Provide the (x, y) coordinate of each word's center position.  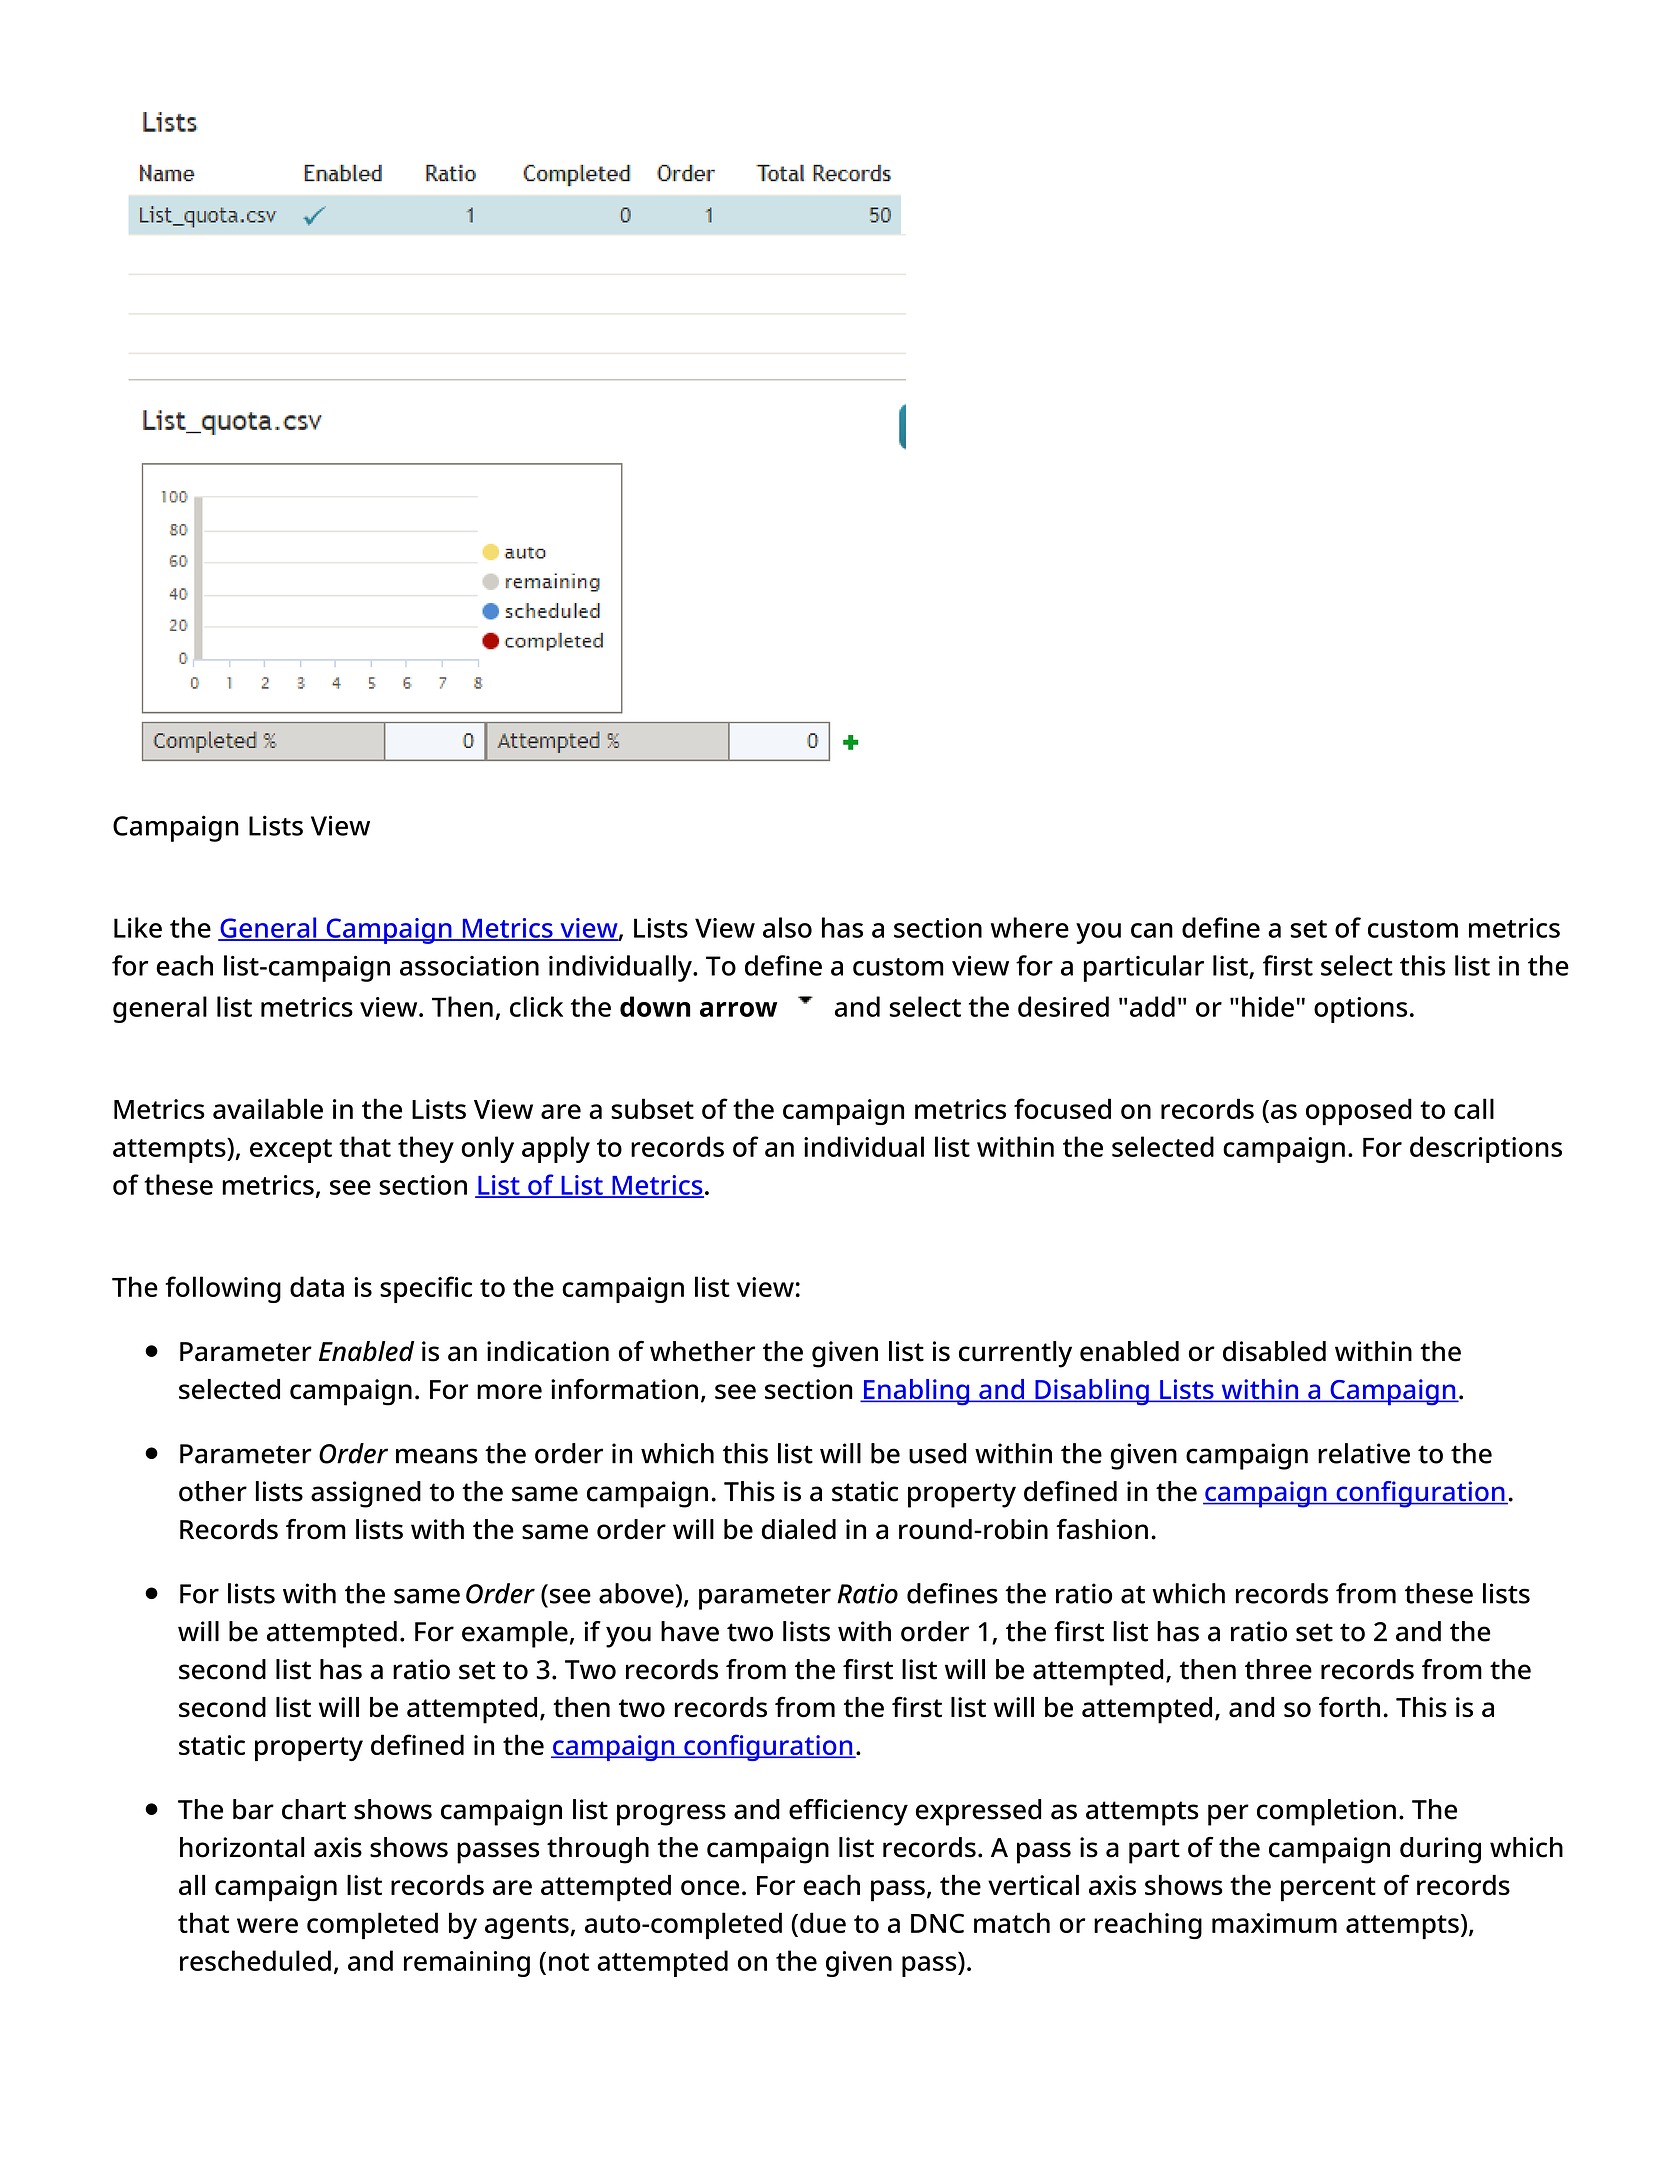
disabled (1274, 1351)
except (291, 1151)
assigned (366, 1494)
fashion (1102, 1529)
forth (1349, 1707)
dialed (799, 1529)
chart (314, 1809)
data (317, 1286)
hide (1268, 1006)
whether (702, 1351)
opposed (1359, 1111)
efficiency (848, 1812)
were (267, 1925)
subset (652, 1108)
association (469, 966)
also (787, 927)
